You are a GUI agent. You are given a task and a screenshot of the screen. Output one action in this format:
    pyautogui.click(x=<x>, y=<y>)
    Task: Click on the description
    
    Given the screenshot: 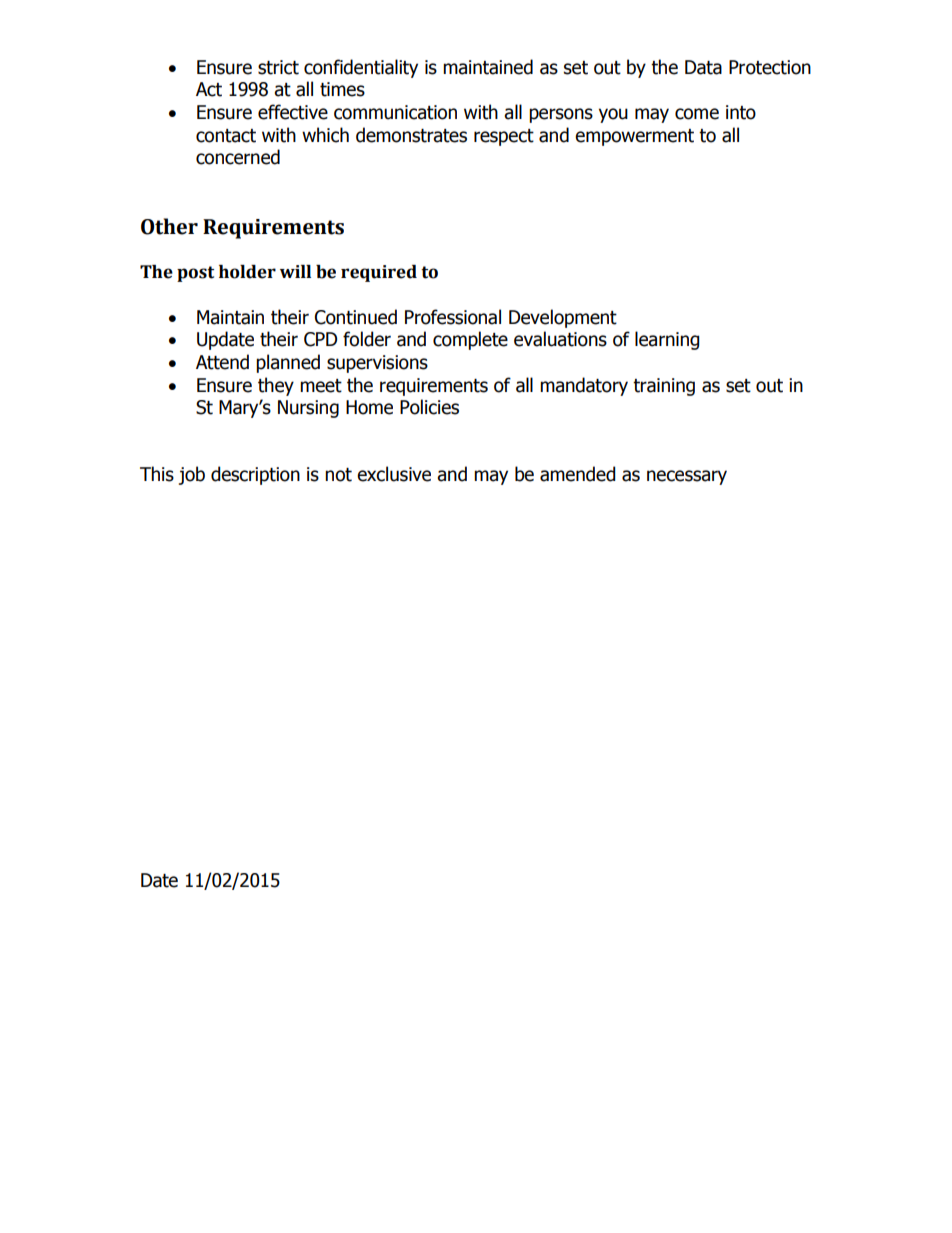 What is the action you would take?
    pyautogui.click(x=255, y=475)
